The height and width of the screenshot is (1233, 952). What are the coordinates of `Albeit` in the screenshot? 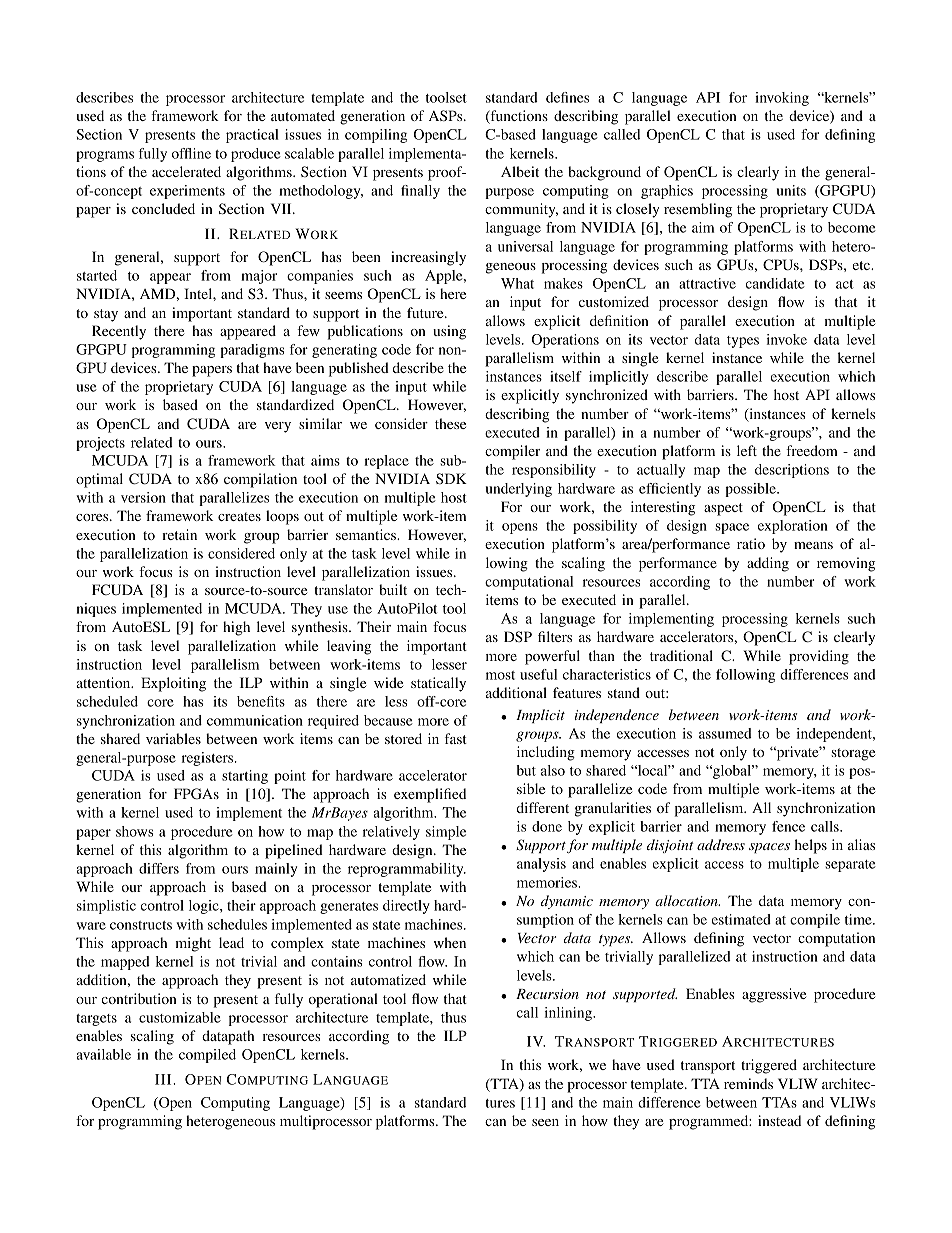 It's located at (520, 171).
